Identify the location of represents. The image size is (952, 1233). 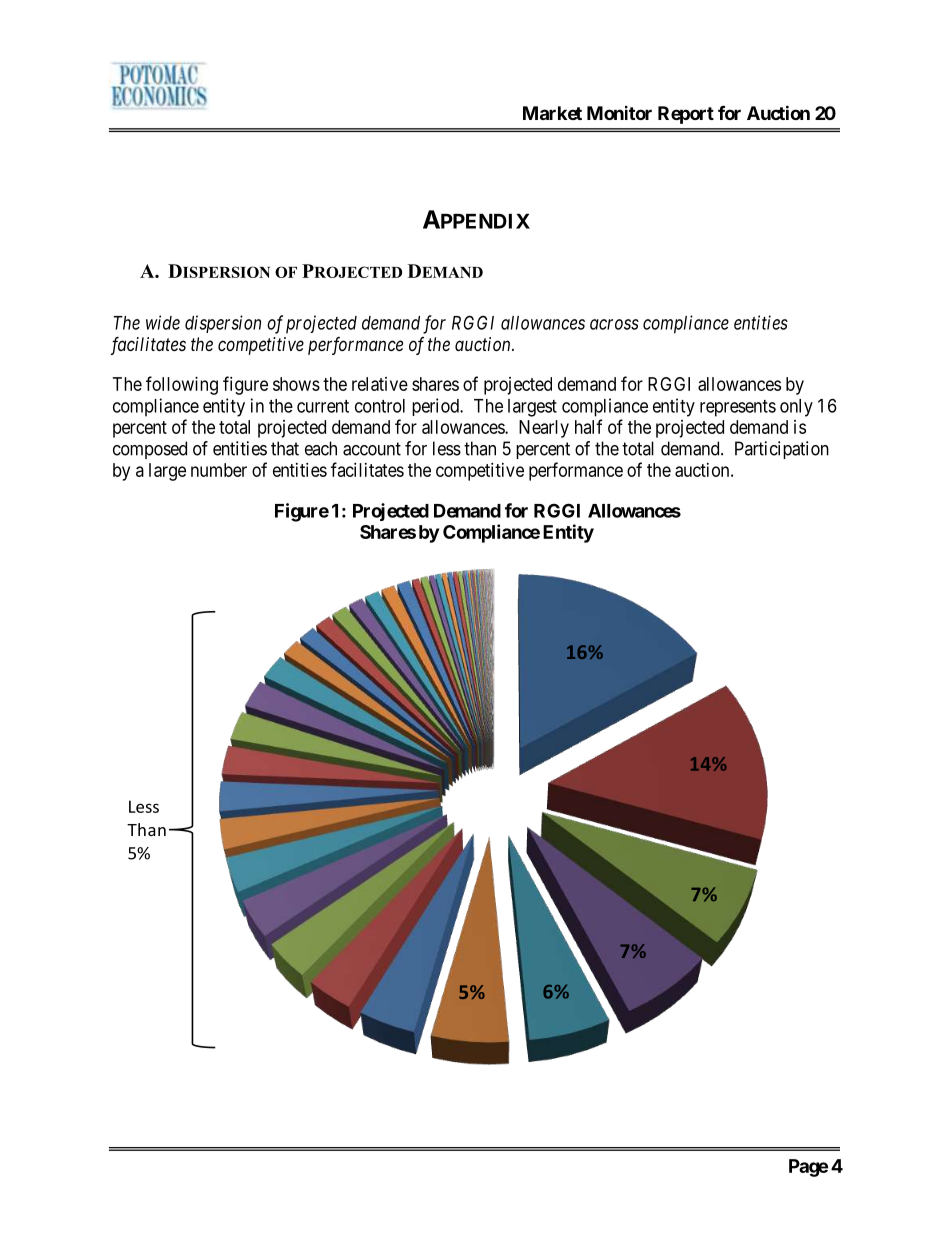
(738, 408).
